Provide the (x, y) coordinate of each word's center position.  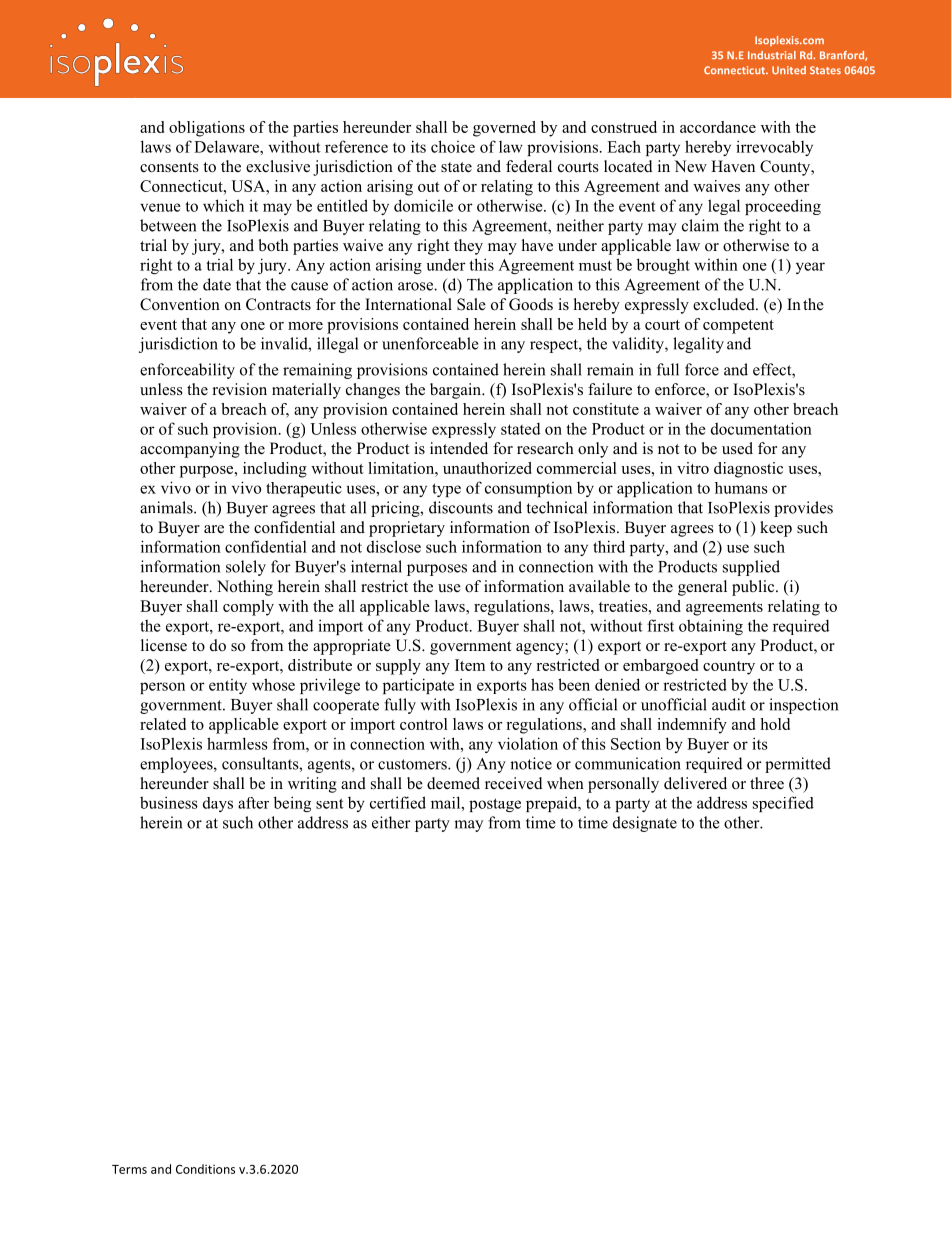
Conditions (205, 1169)
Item (470, 665)
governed (504, 129)
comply (248, 608)
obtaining (711, 627)
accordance (718, 127)
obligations (207, 129)
